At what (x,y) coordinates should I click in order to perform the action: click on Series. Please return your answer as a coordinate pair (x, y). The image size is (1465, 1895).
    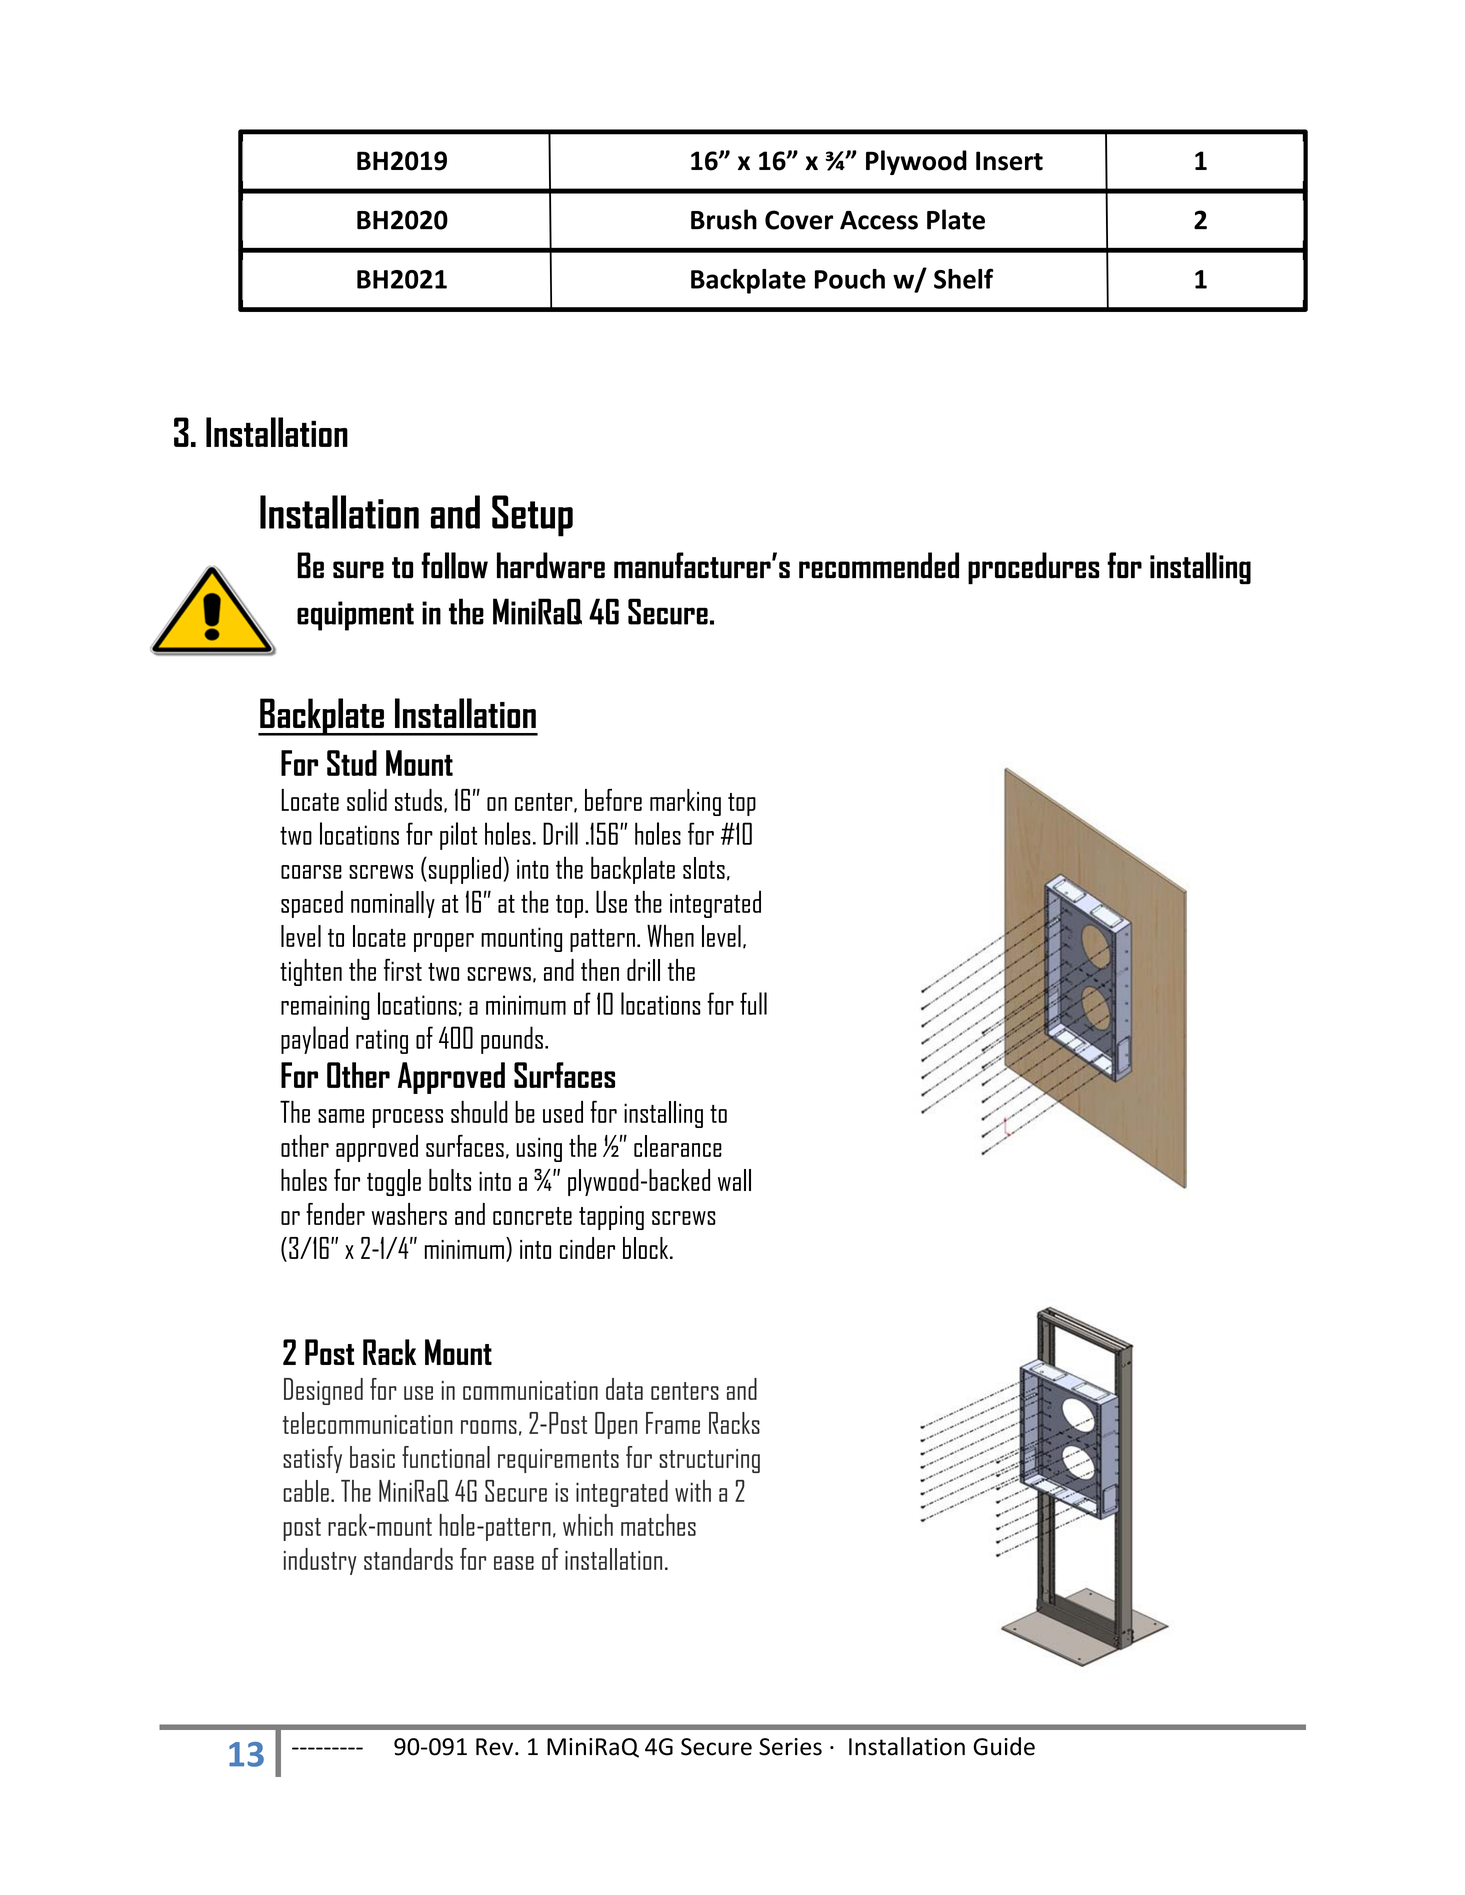
    Looking at the image, I should click on (790, 1747).
